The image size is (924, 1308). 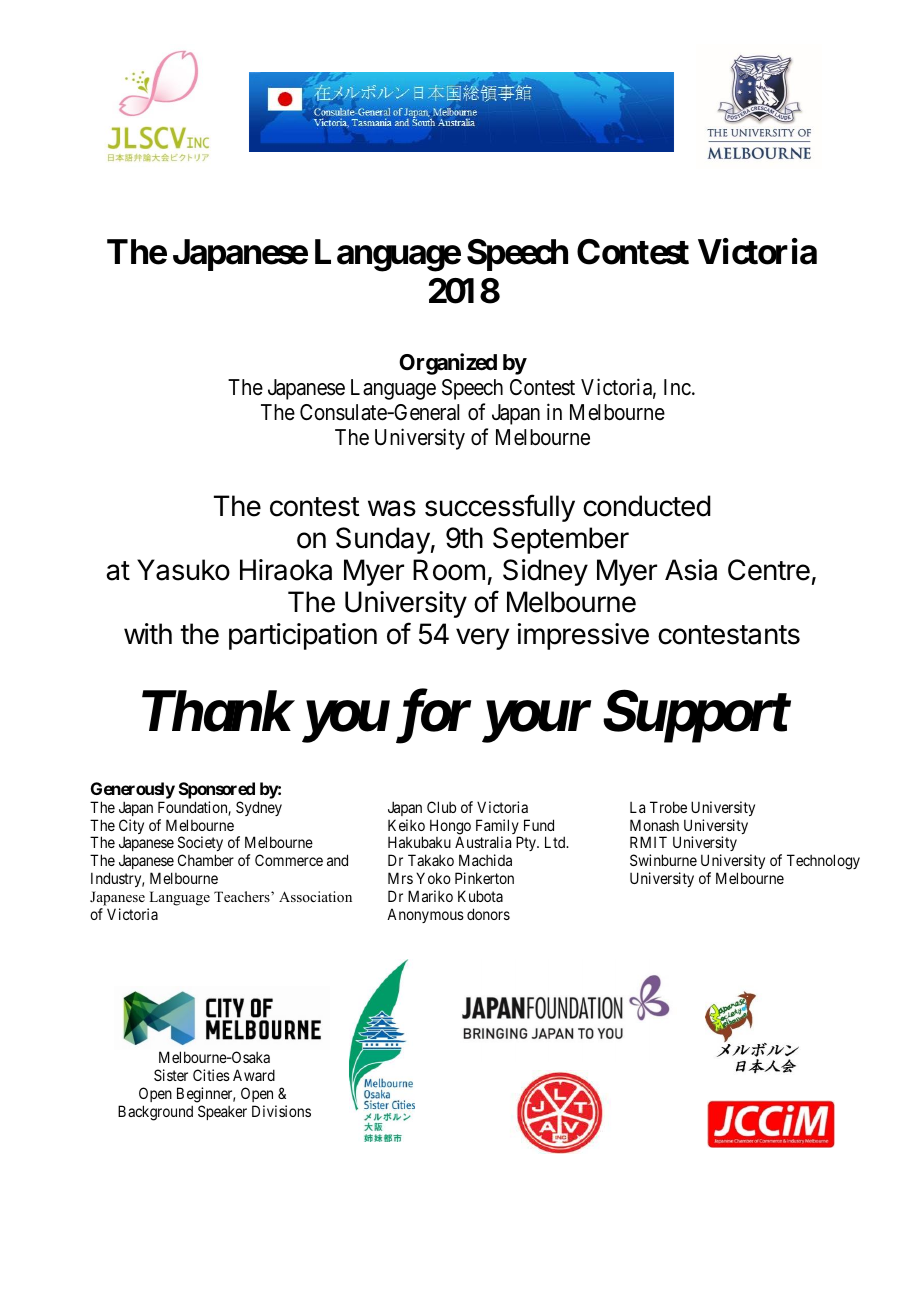 What do you see at coordinates (430, 717) in the screenshot?
I see `for` at bounding box center [430, 717].
